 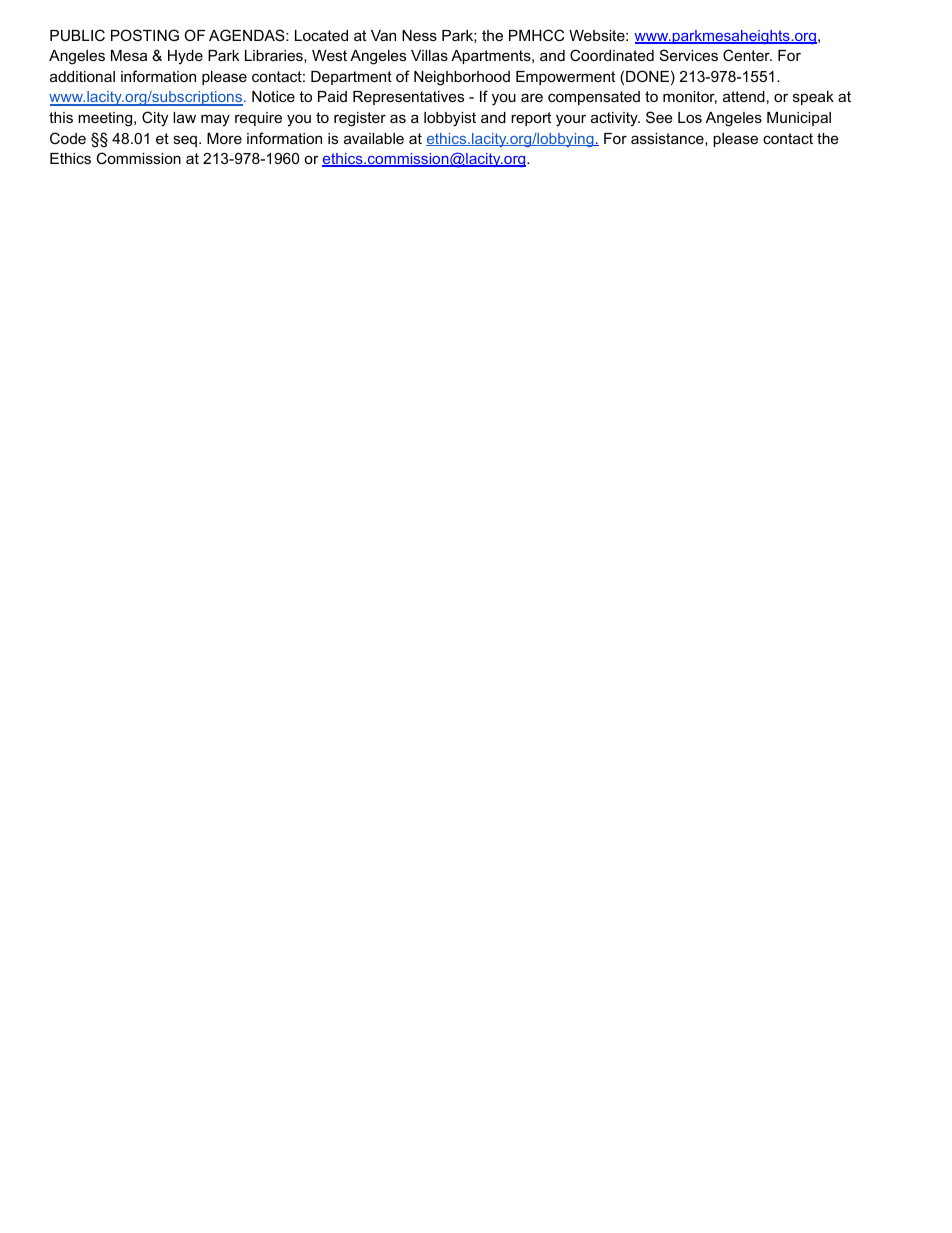 What do you see at coordinates (744, 96) in the image?
I see `attend` at bounding box center [744, 96].
